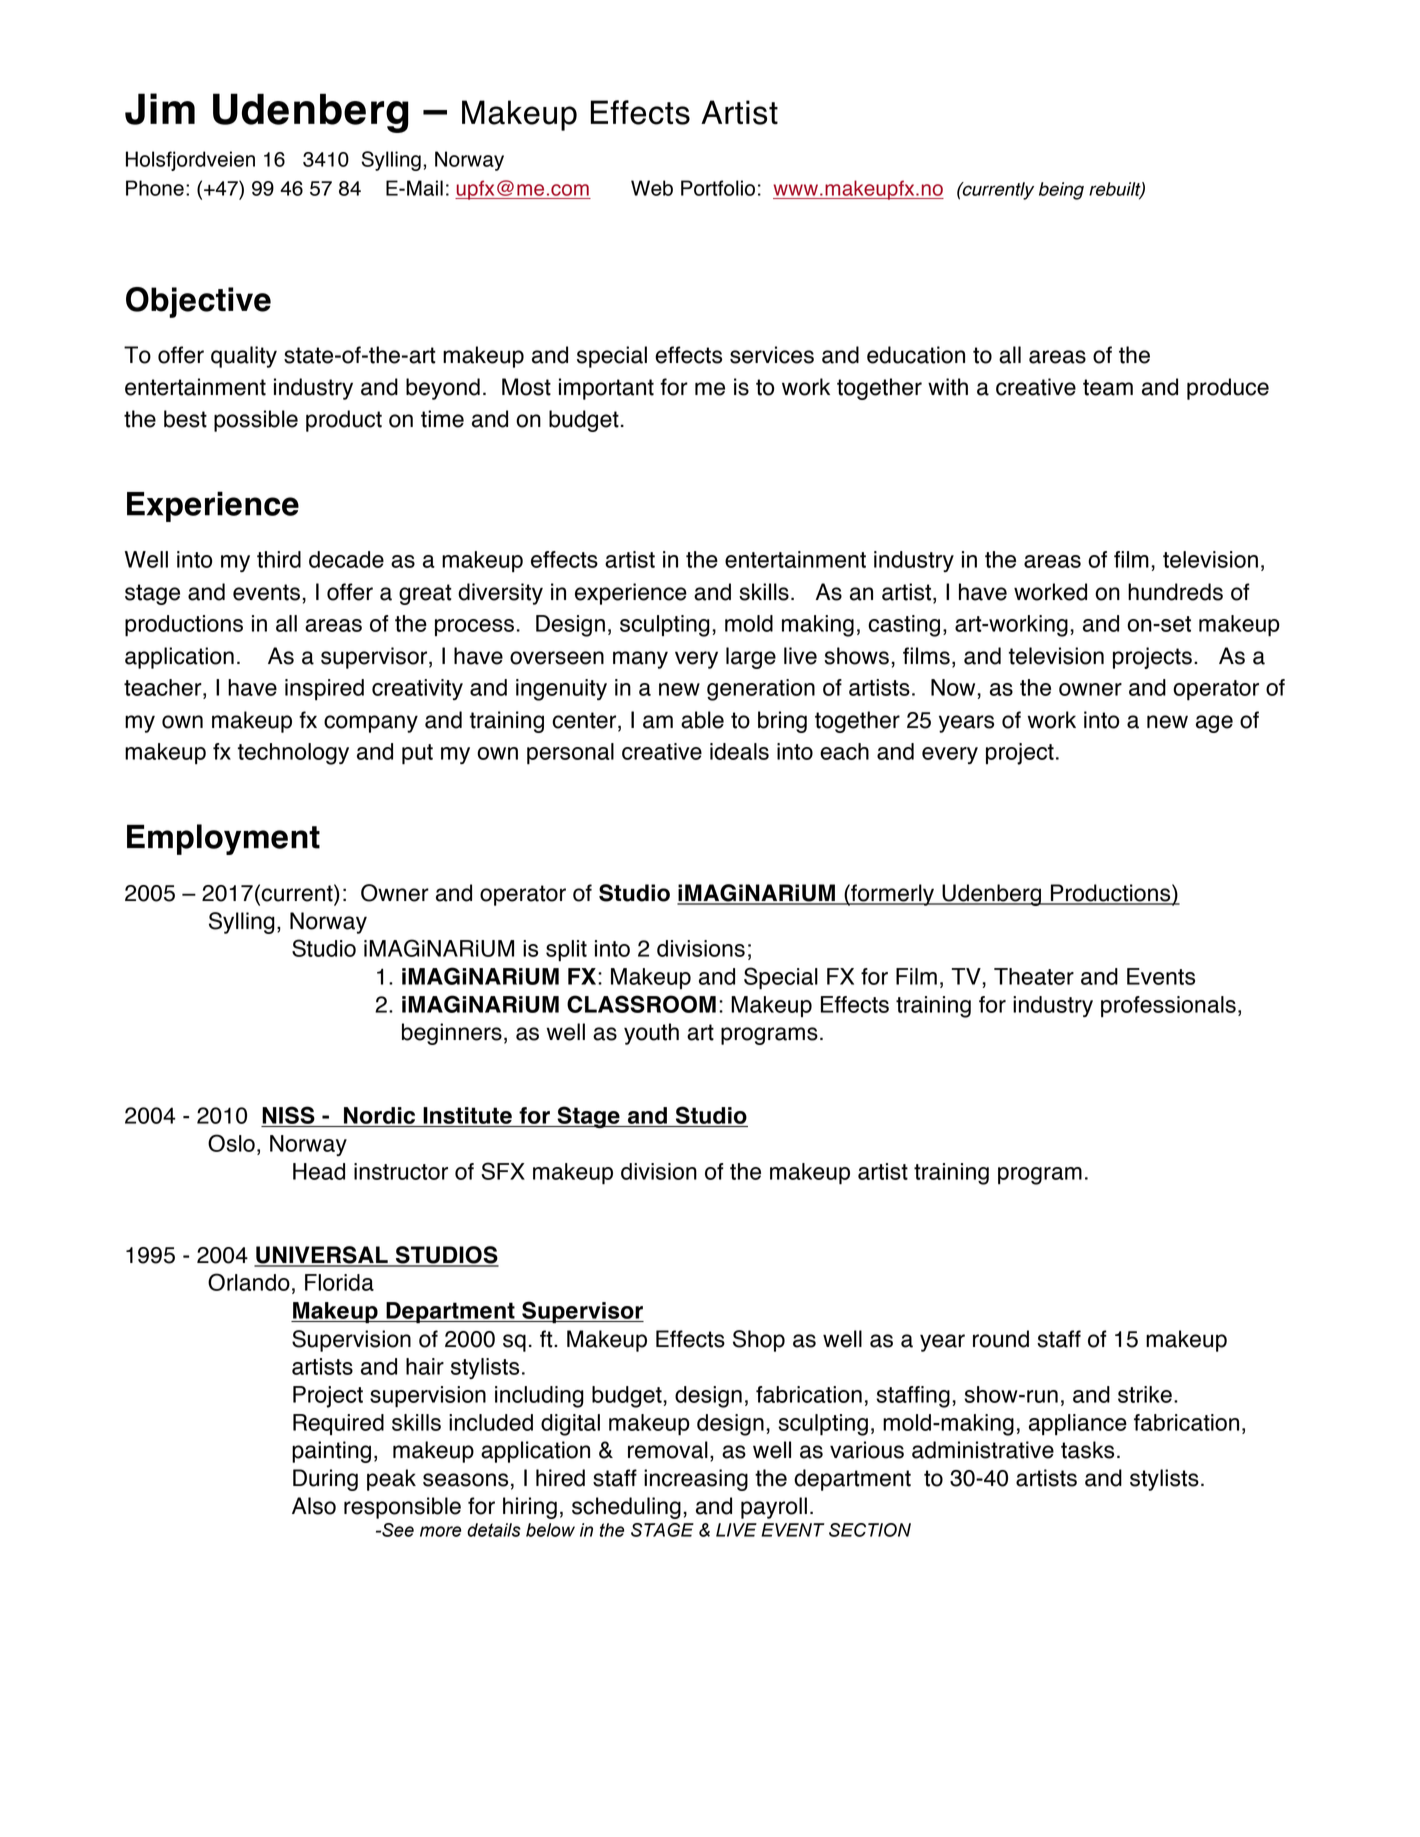 Image resolution: width=1420 pixels, height=1837 pixels. Describe the element at coordinates (379, 1117) in the screenshot. I see `Nordic` at that location.
